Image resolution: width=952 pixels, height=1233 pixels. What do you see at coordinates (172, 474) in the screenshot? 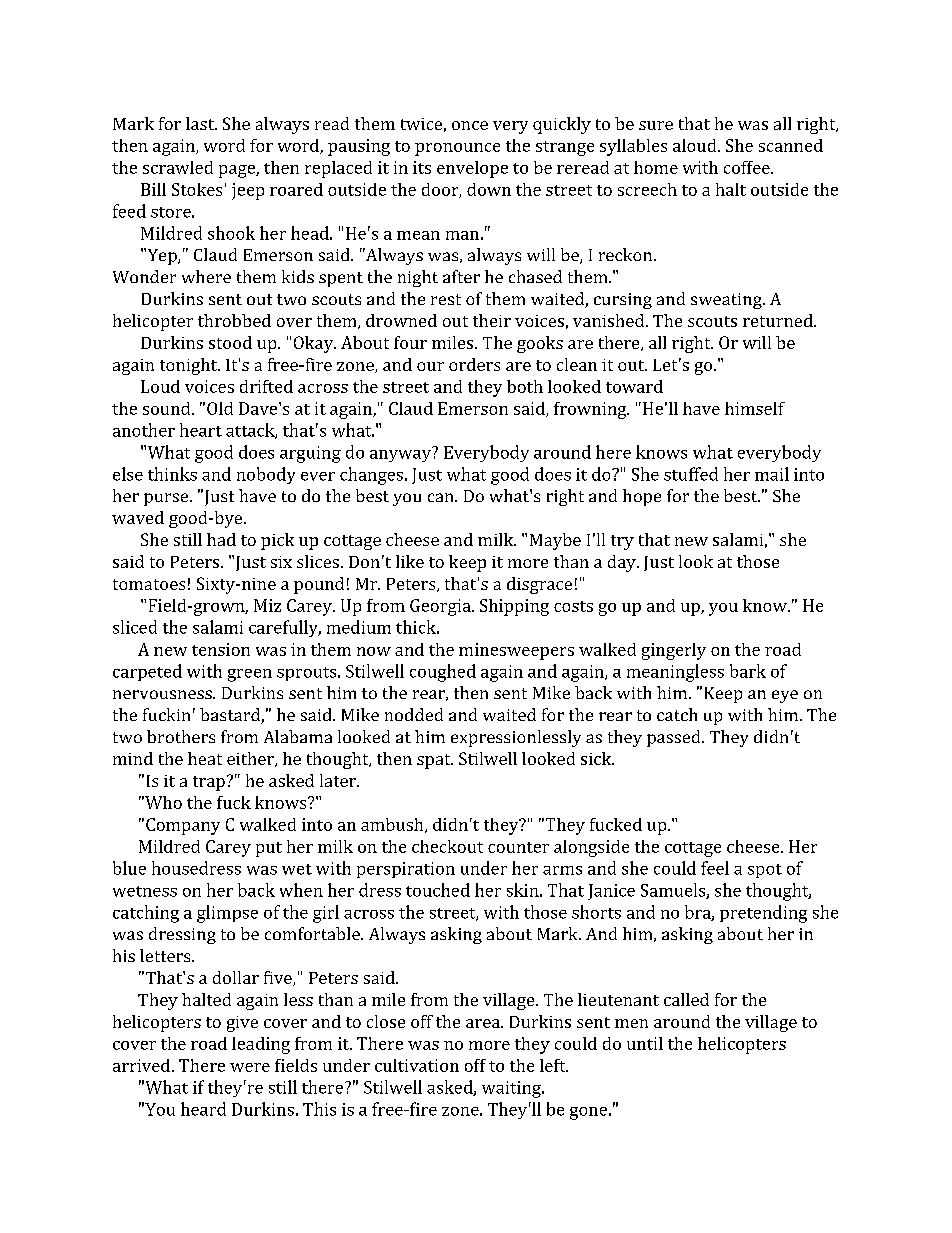
I see `thinks` at bounding box center [172, 474].
